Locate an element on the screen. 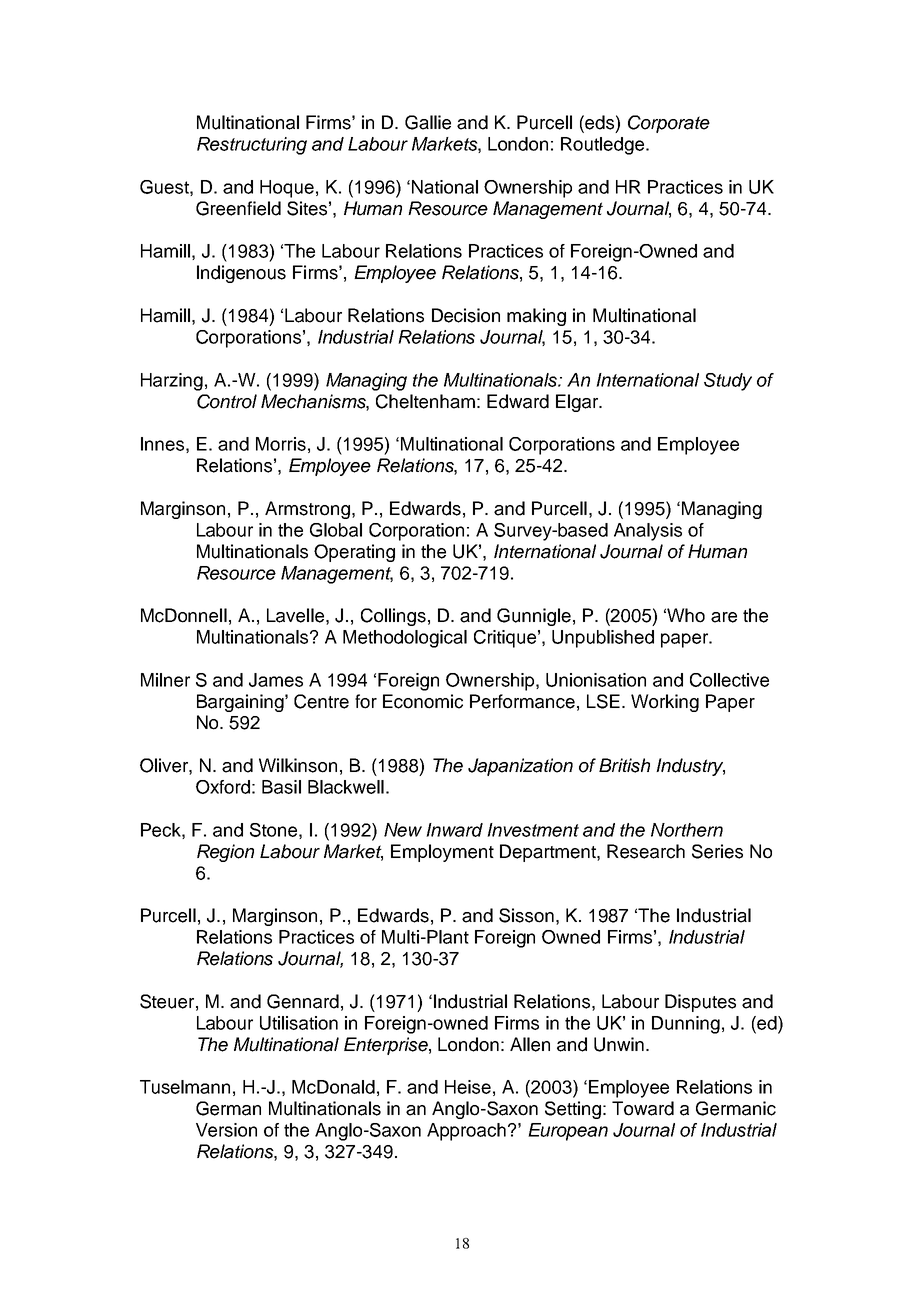 This screenshot has width=924, height=1308. Version is located at coordinates (226, 1130).
